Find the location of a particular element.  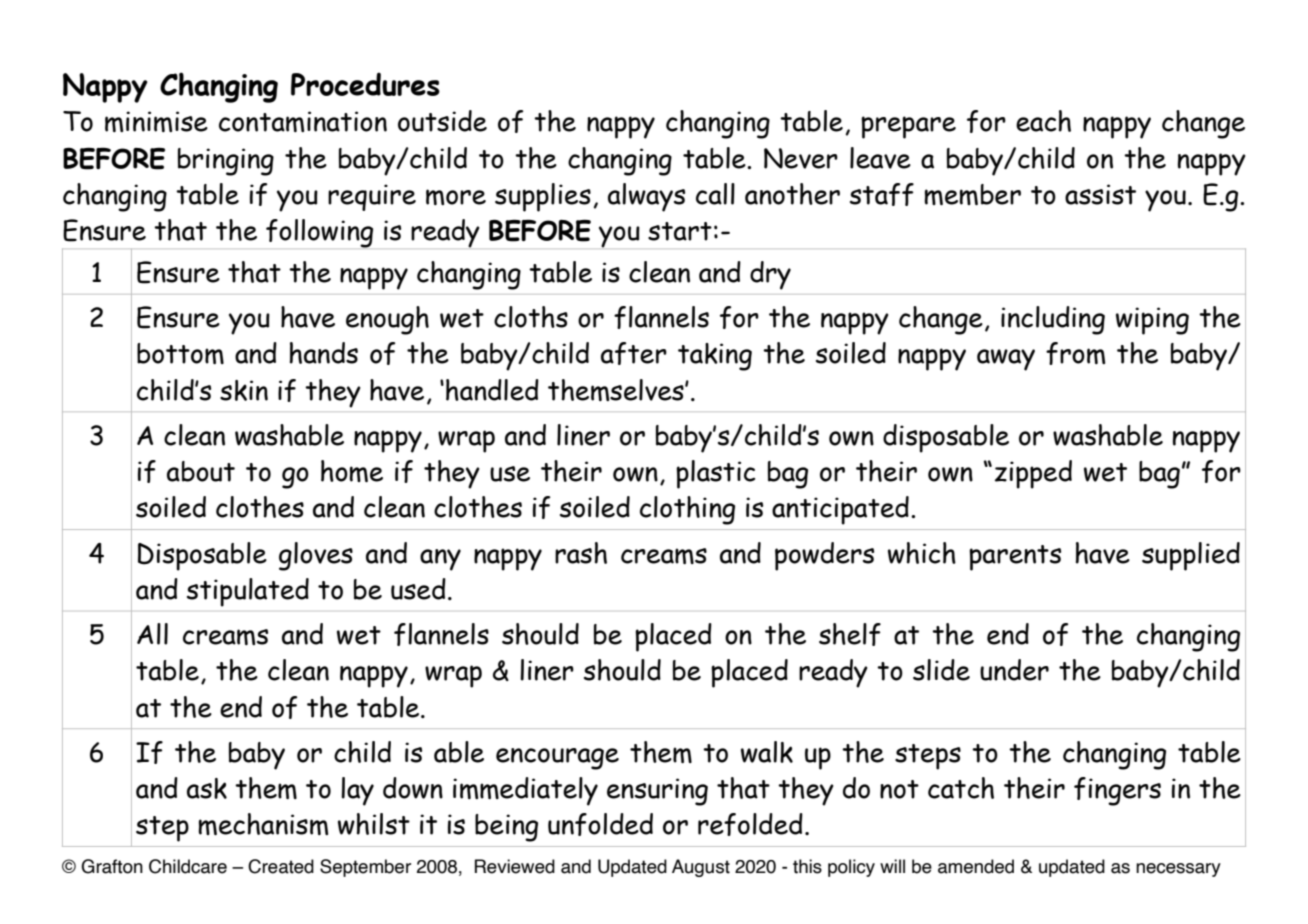

each is located at coordinates (1043, 121).
